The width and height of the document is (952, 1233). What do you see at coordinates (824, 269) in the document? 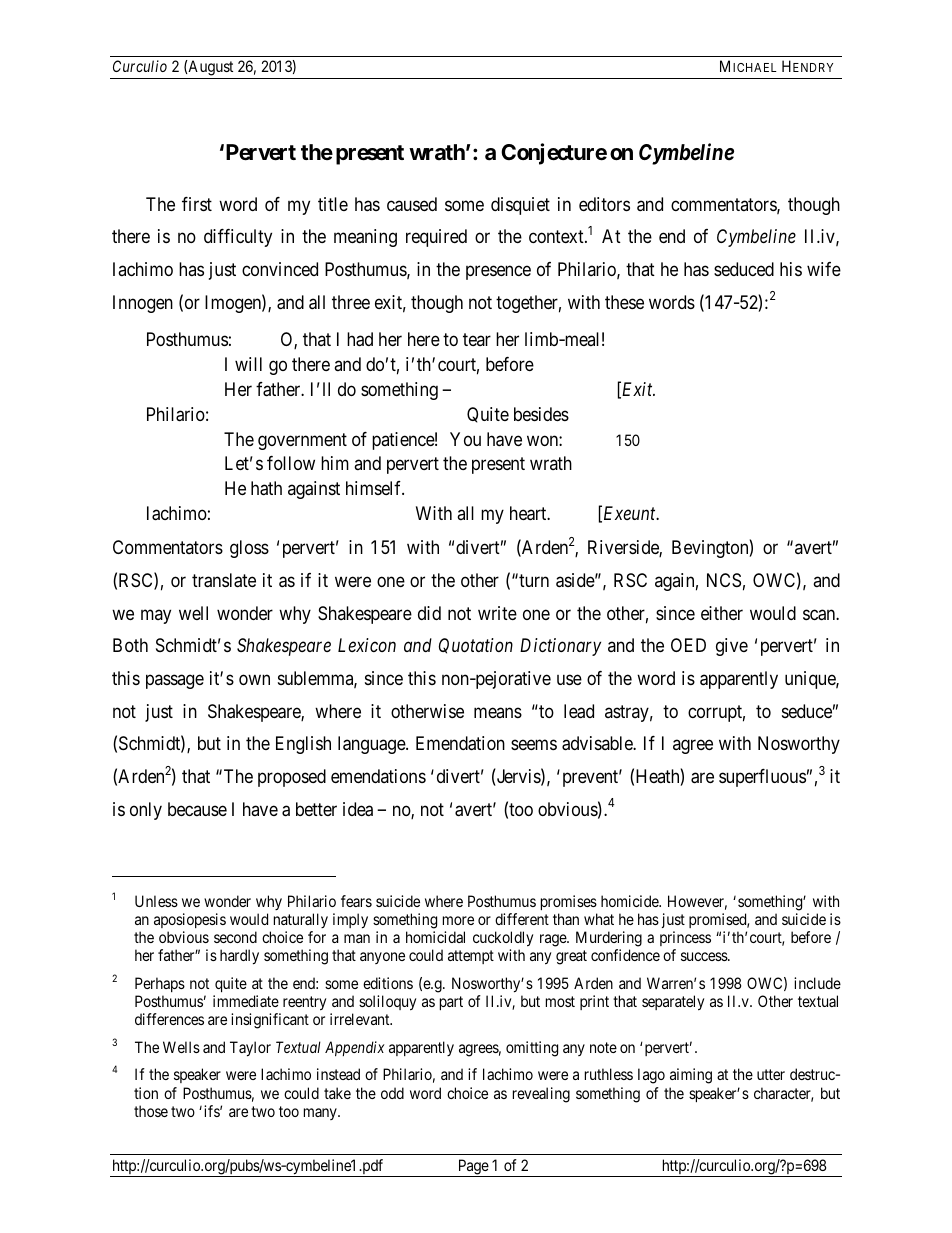
I see `wife` at bounding box center [824, 269].
